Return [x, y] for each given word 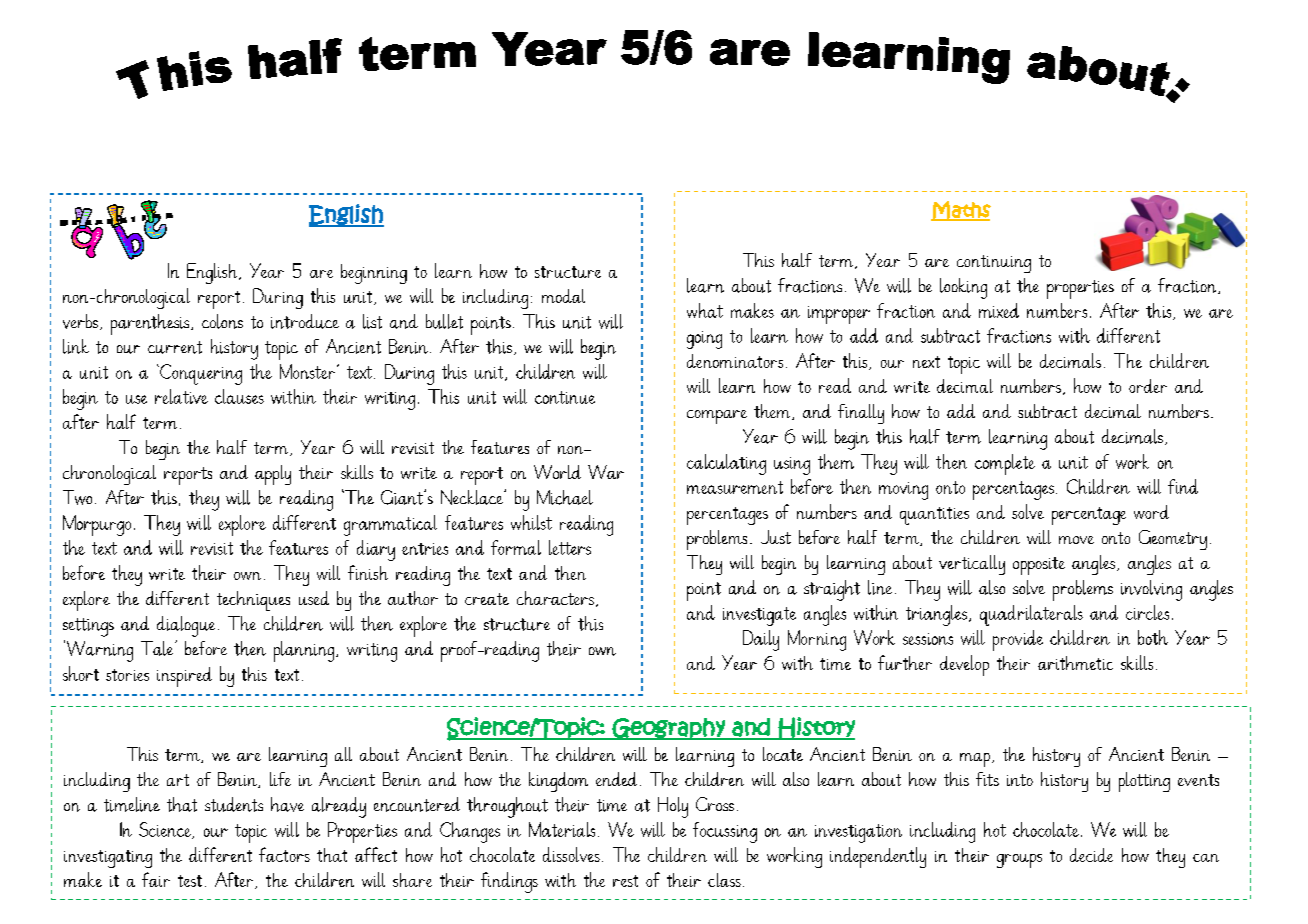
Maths [961, 211]
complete [1005, 464]
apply [273, 475]
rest [625, 881]
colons [222, 321]
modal [563, 296]
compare [717, 417]
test [190, 881]
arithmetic [1075, 663]
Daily [761, 640]
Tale [158, 648]
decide [1091, 855]
